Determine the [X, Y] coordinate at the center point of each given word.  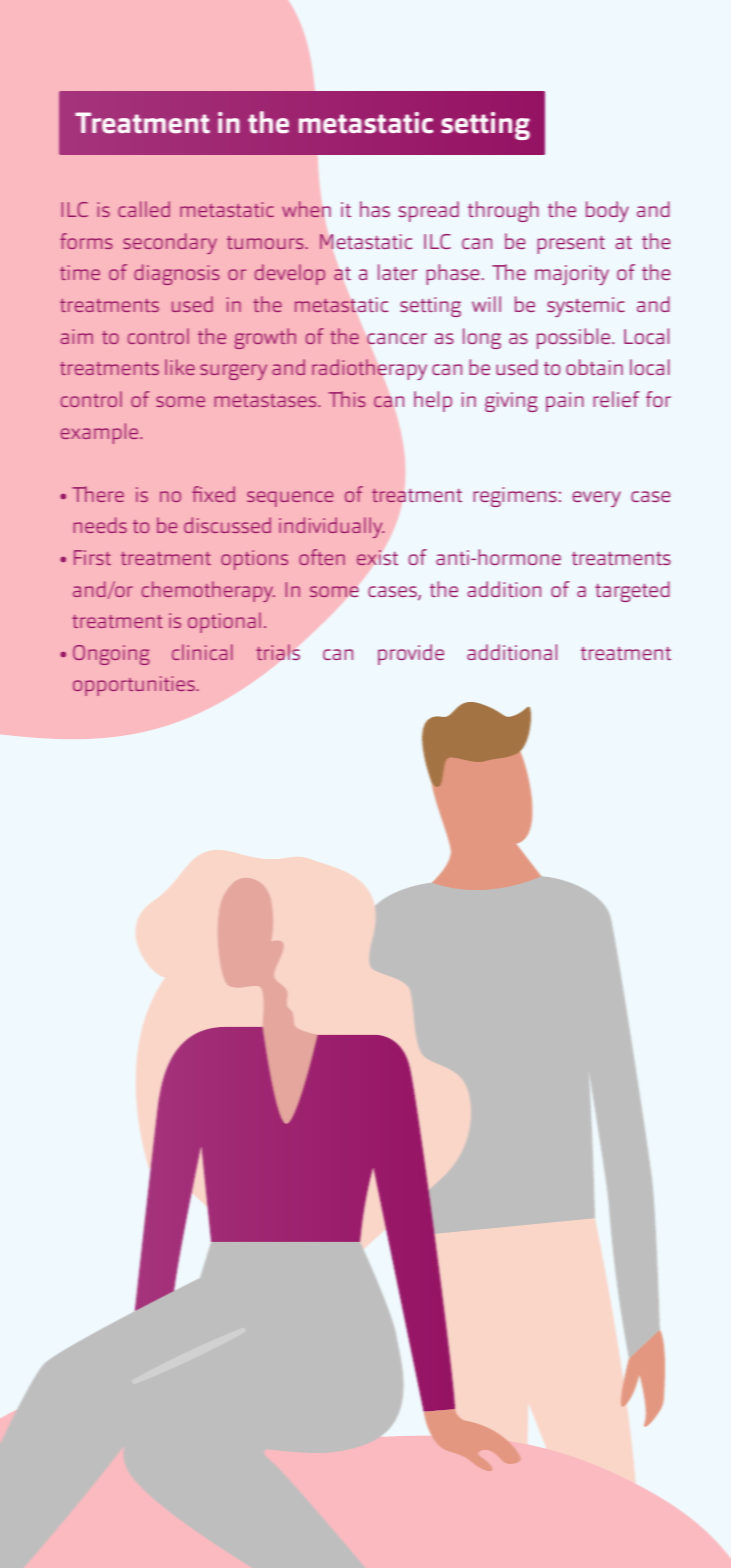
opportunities [135, 686]
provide [411, 654]
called [144, 209]
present [571, 244]
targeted [632, 591]
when [306, 209]
